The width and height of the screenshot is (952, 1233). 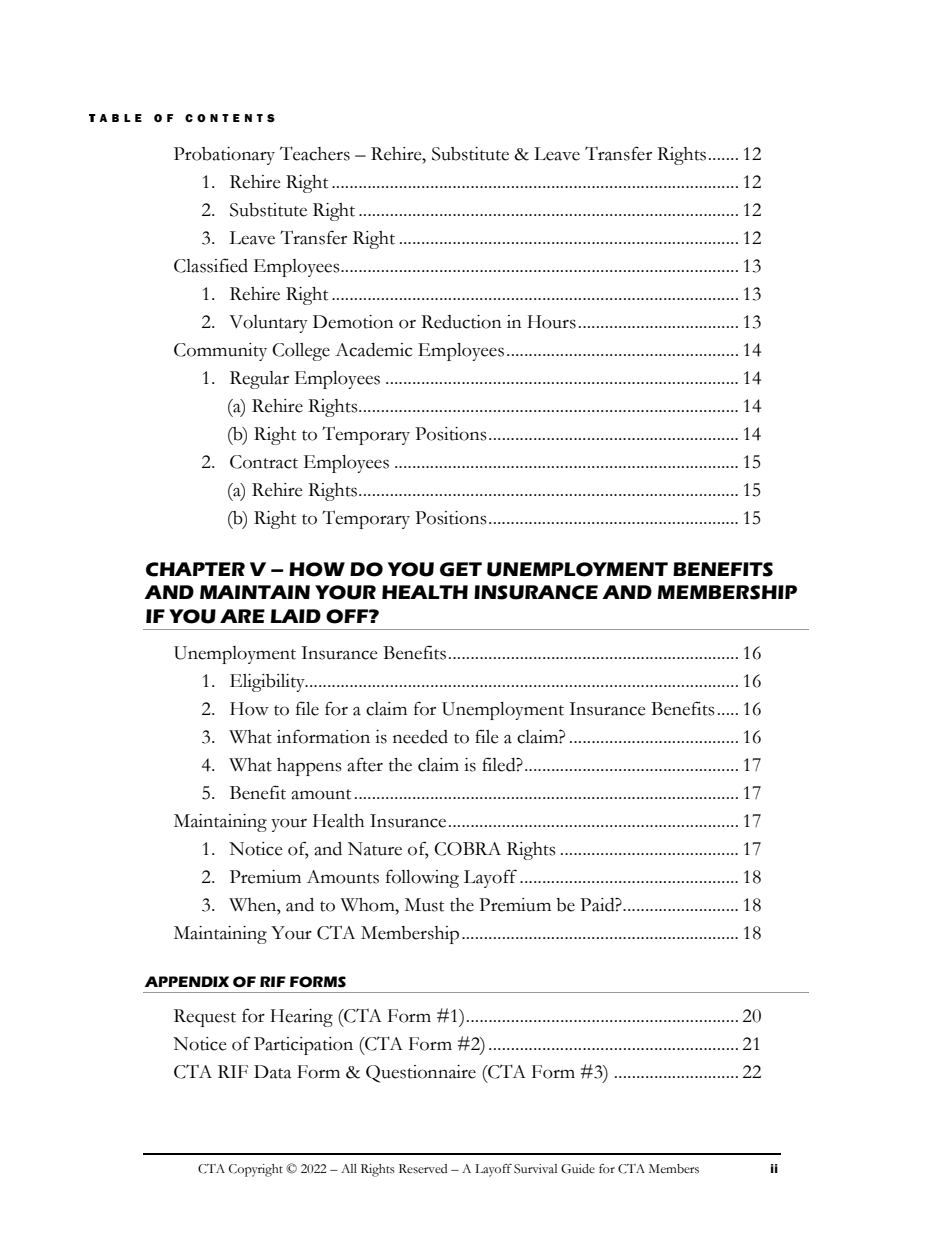 I want to click on needed, so click(x=420, y=737).
